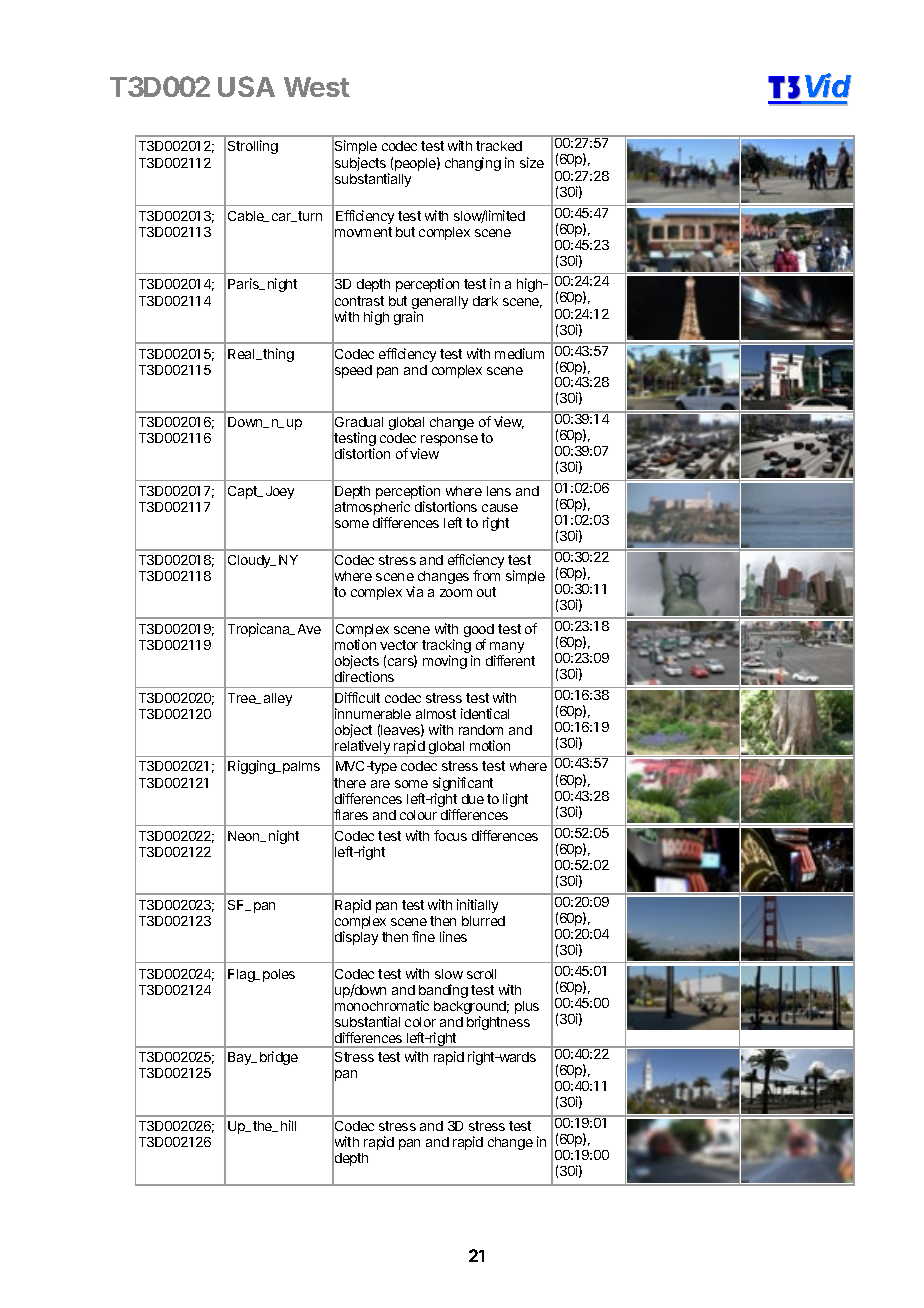  What do you see at coordinates (486, 575) in the page?
I see `from` at bounding box center [486, 575].
